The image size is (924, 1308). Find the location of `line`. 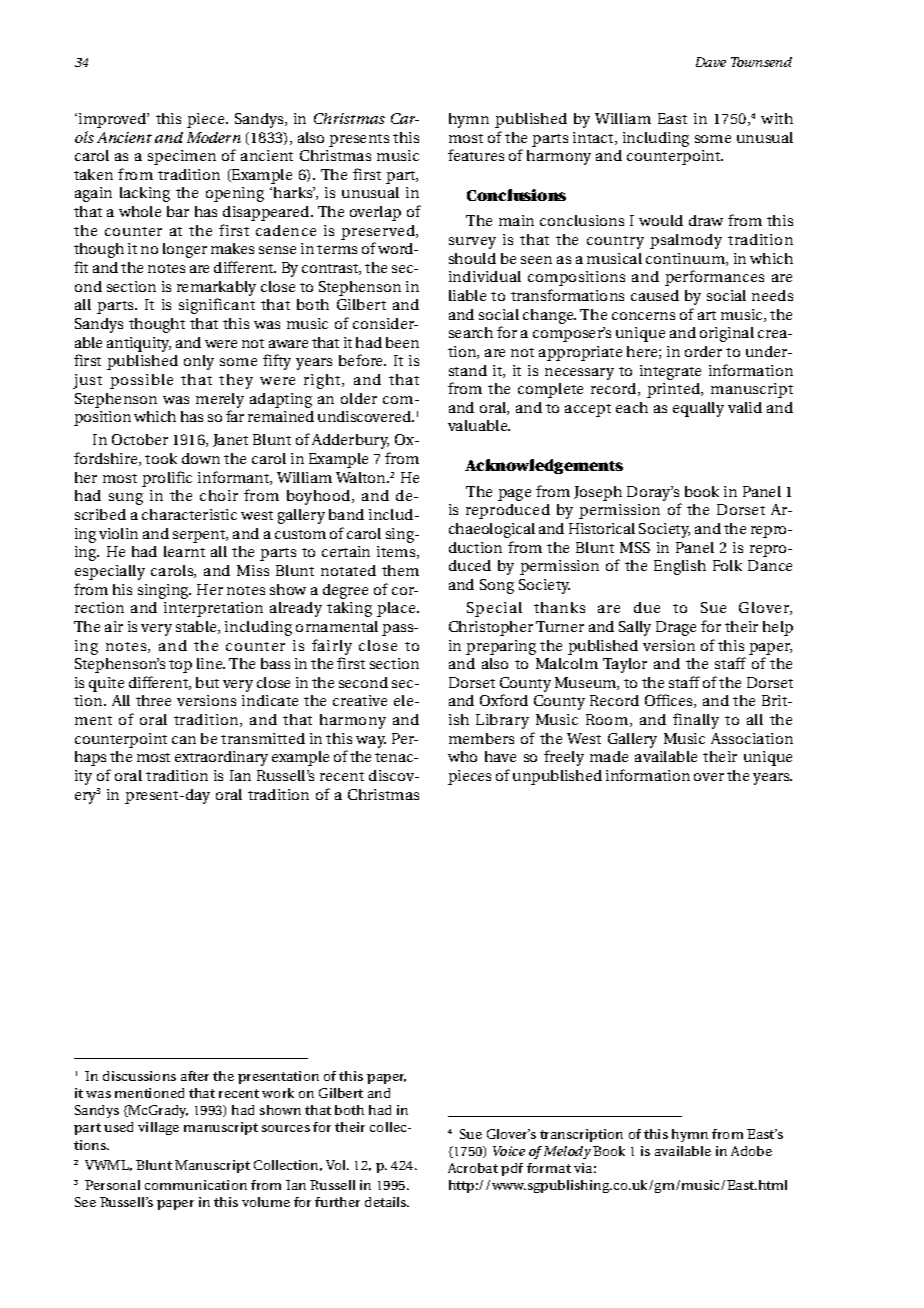

line is located at coordinates (211, 663).
